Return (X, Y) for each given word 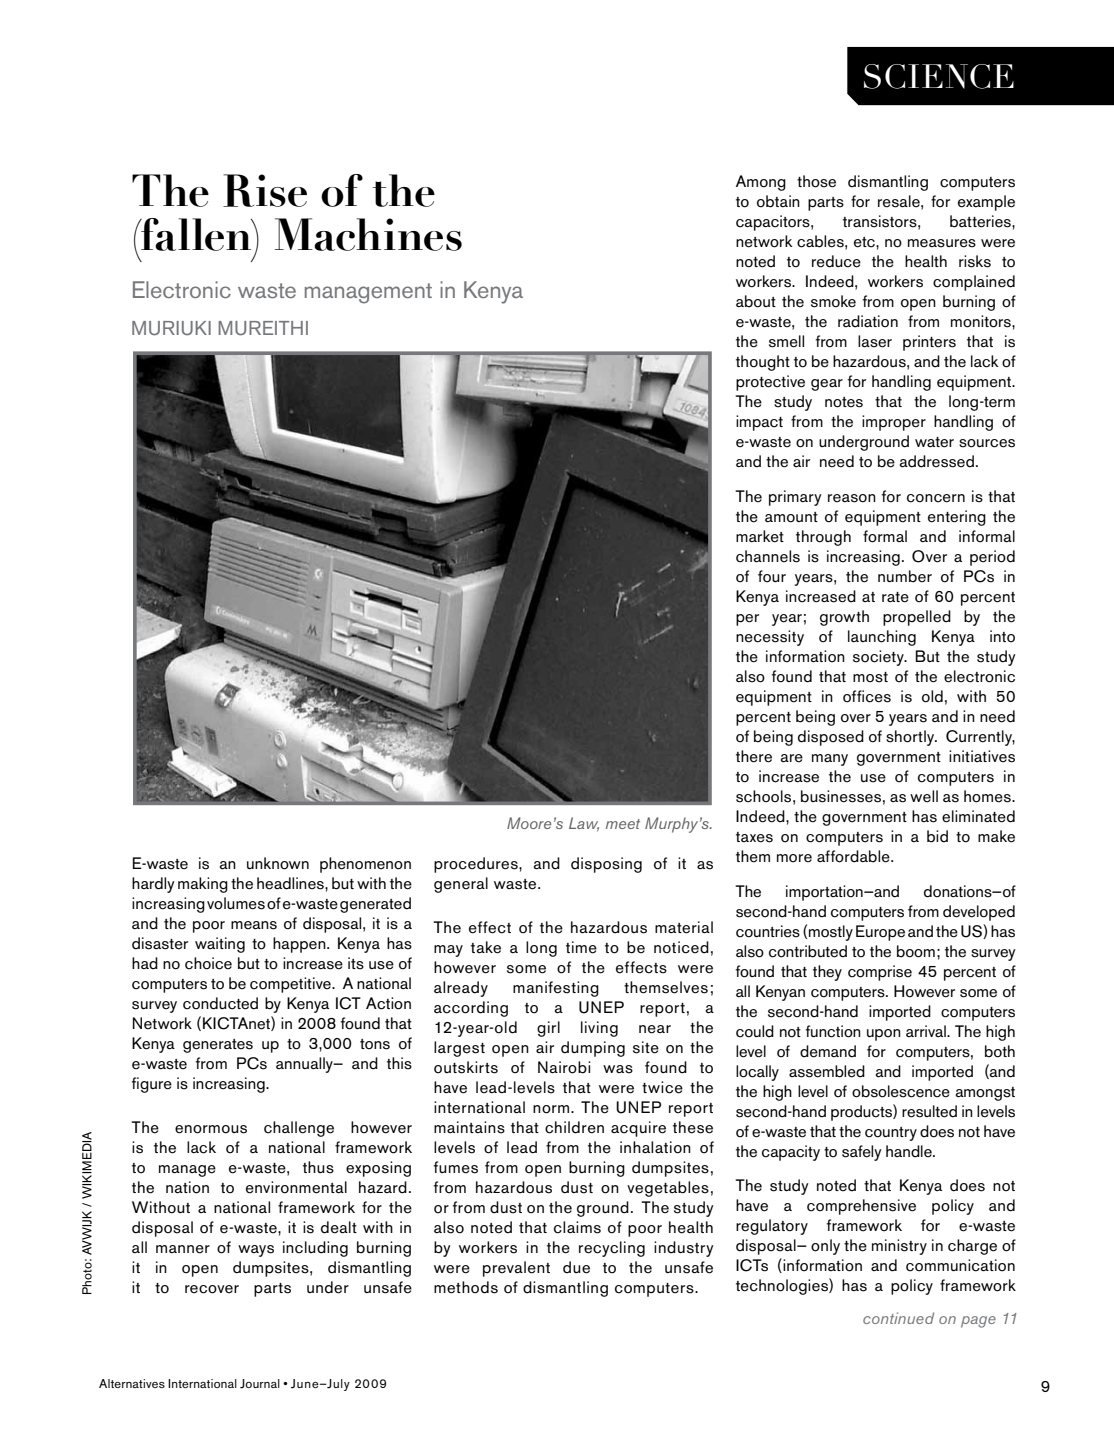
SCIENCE (939, 76)
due (576, 1267)
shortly (911, 738)
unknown (278, 863)
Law (584, 824)
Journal (260, 1384)
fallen (196, 234)
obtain (778, 201)
